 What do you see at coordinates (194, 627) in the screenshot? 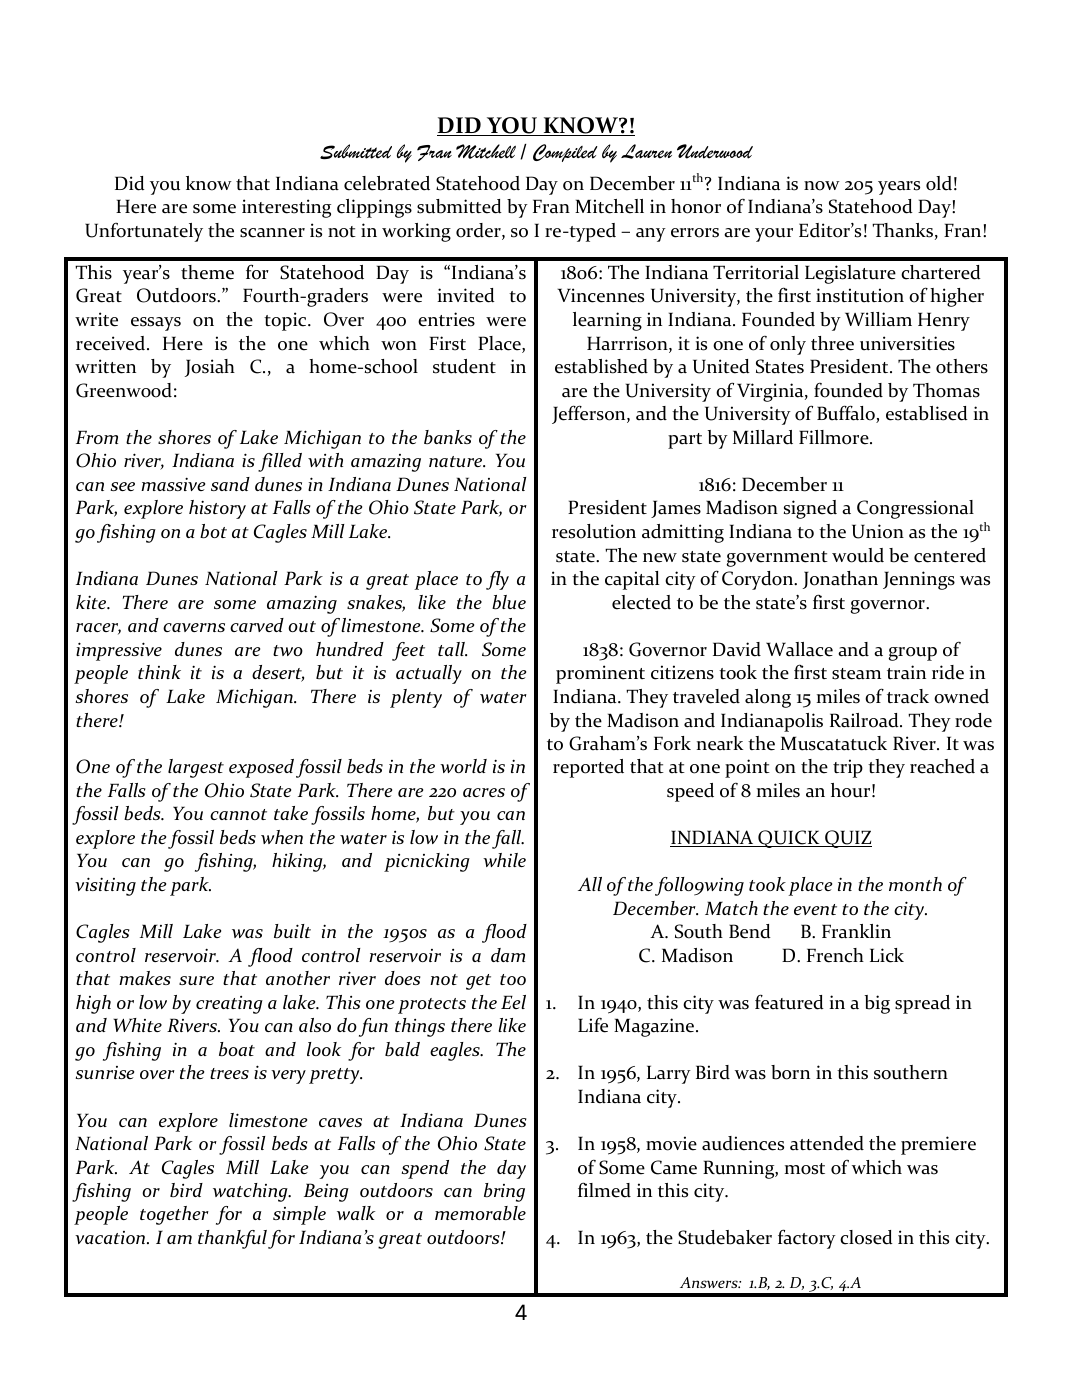
I see `caverns` at bounding box center [194, 627].
